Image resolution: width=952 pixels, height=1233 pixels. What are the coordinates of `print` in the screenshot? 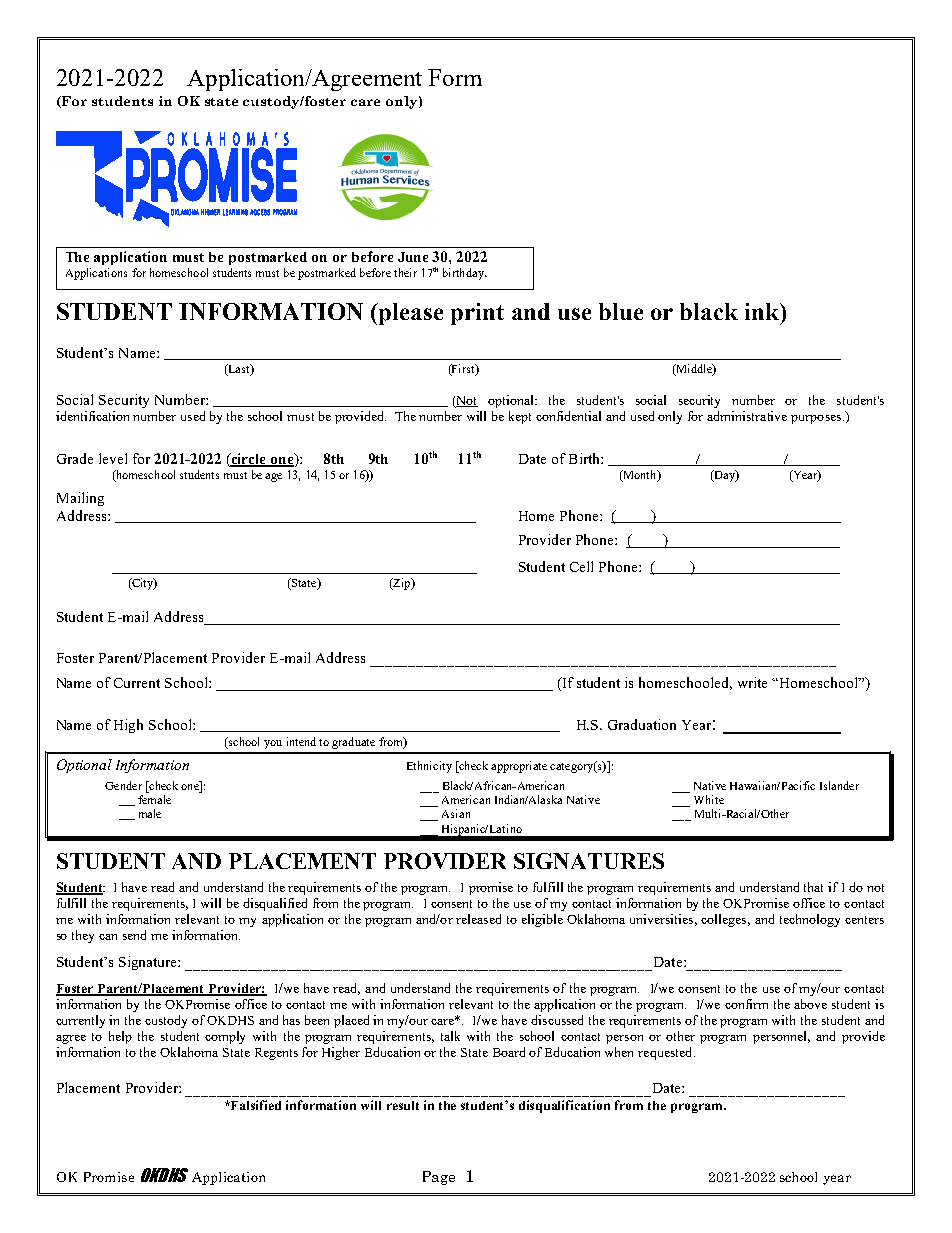 It's located at (477, 314).
